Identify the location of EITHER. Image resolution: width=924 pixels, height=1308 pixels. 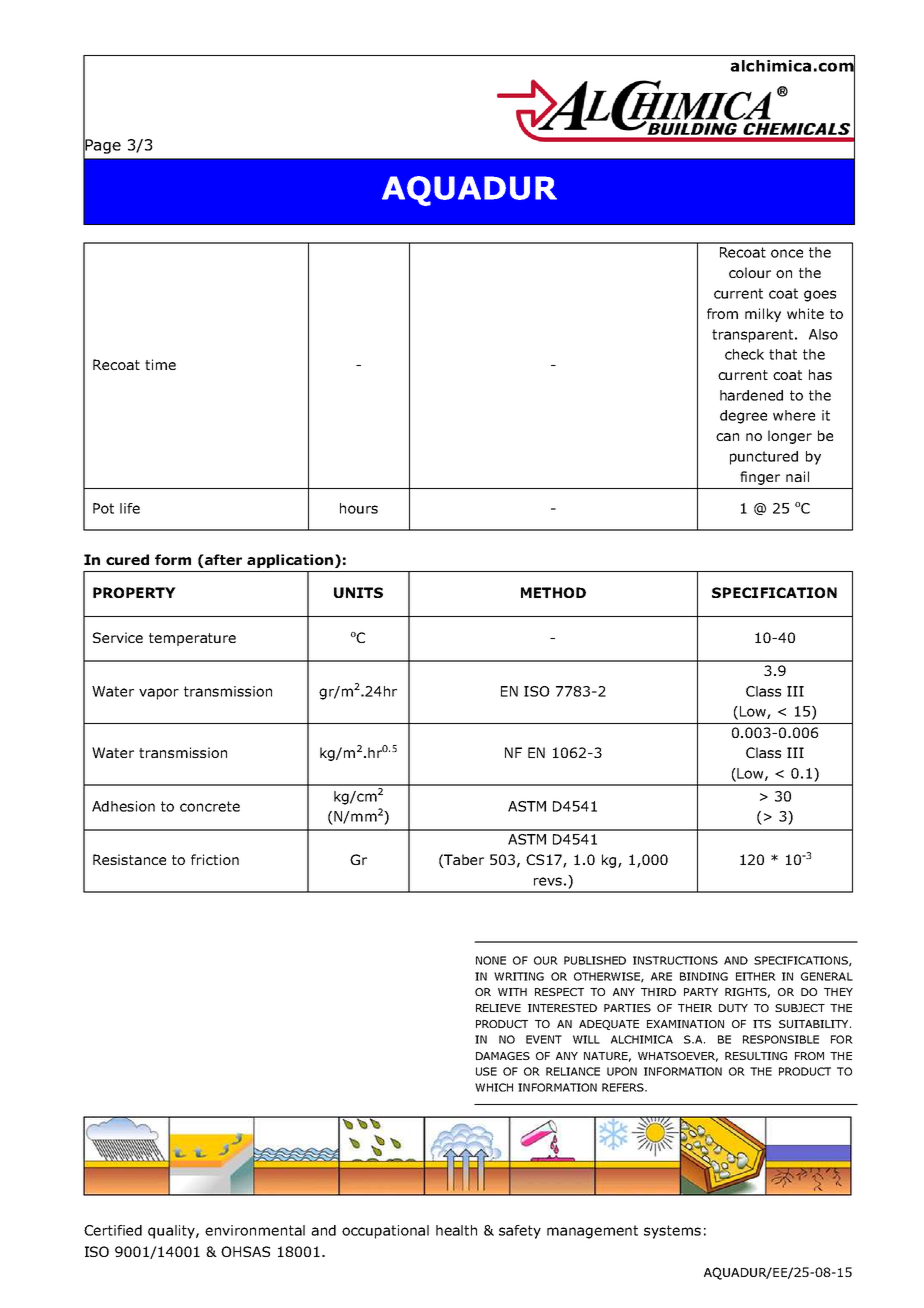
(756, 976).
